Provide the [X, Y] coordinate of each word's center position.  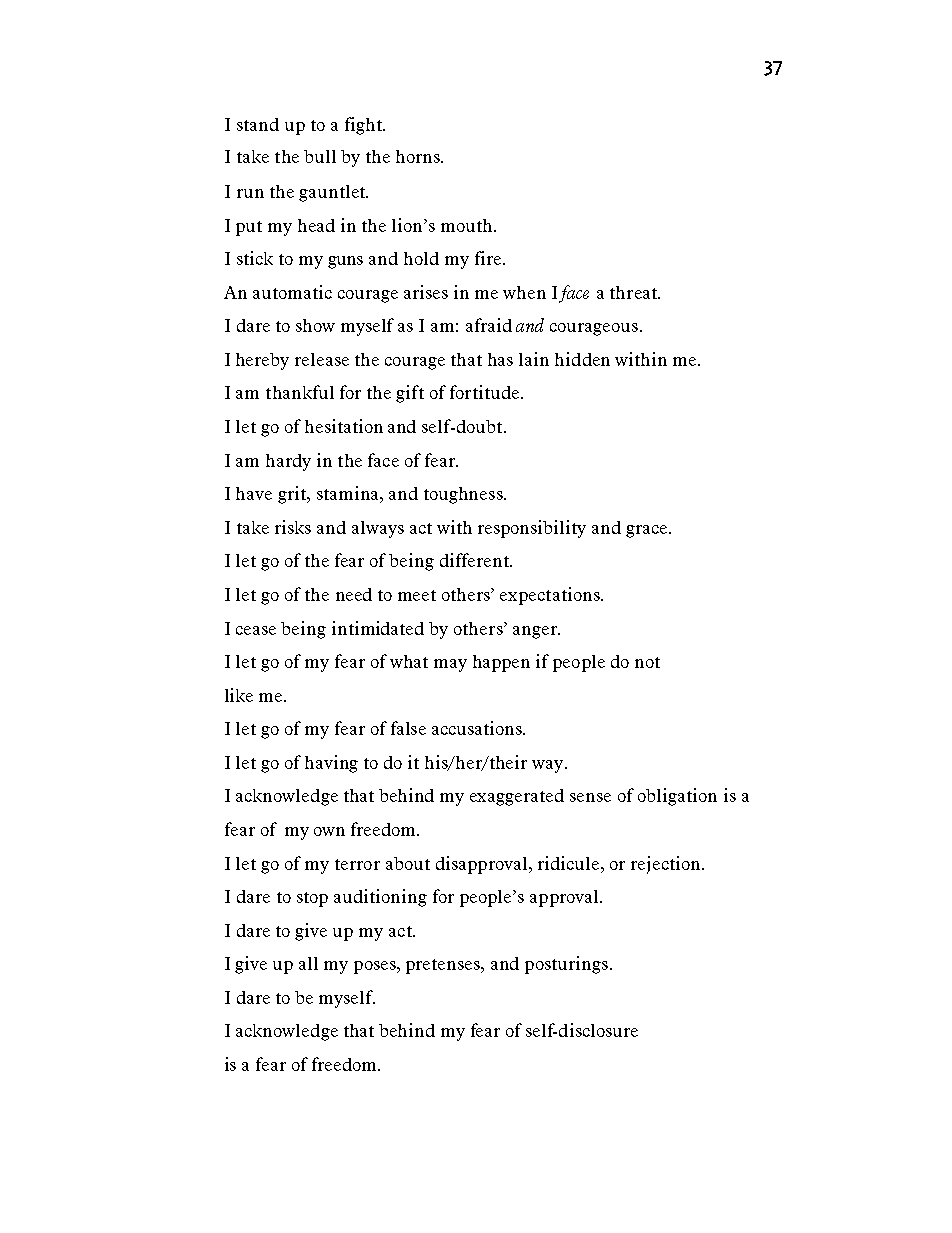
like [239, 695]
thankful [300, 392]
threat [634, 292]
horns [419, 156]
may [450, 665]
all [308, 963]
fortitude [484, 392]
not [647, 662]
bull [320, 156]
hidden [582, 359]
